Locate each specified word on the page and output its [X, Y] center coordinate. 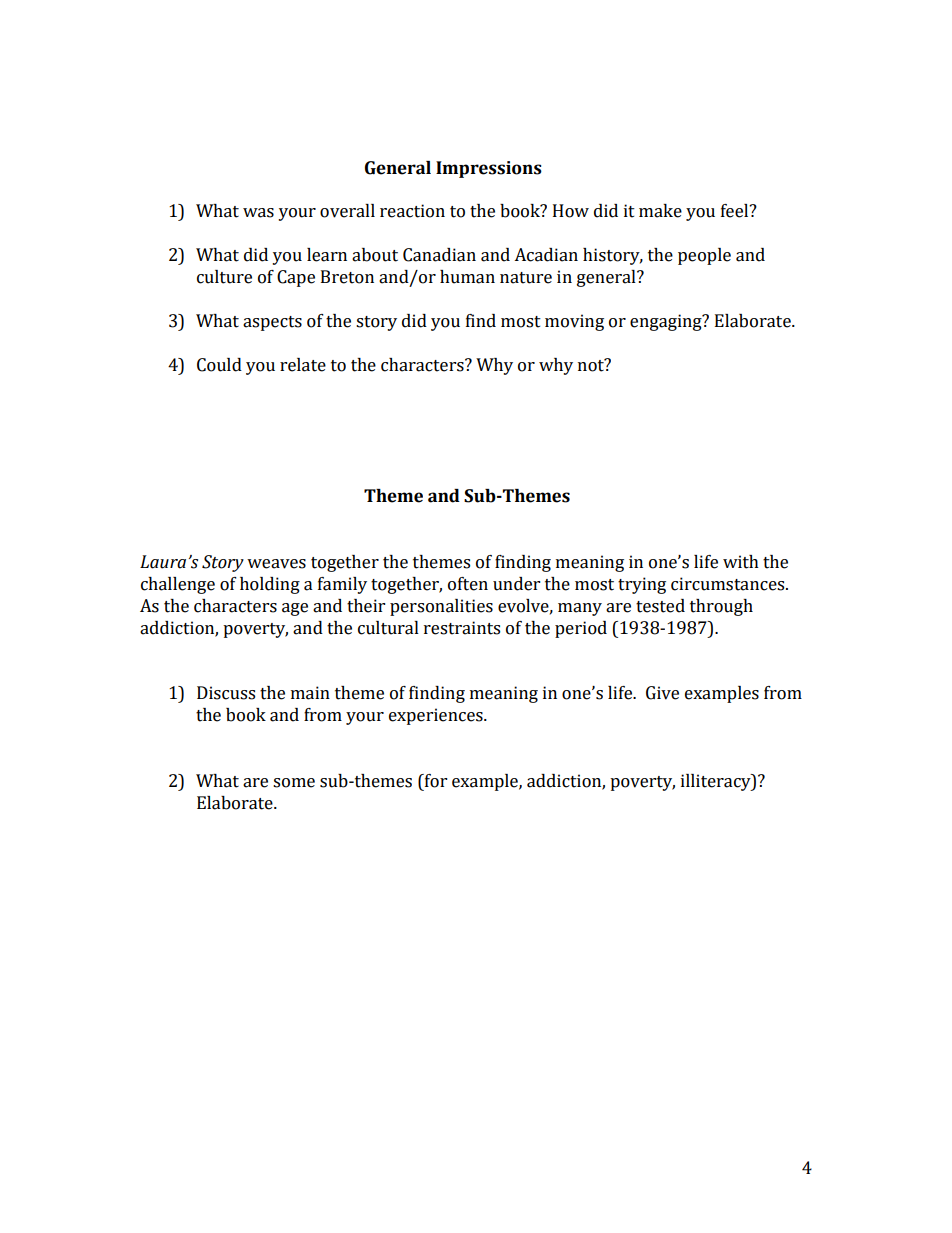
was [258, 213]
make [660, 211]
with [741, 562]
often [468, 584]
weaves [276, 564]
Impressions [489, 169]
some [294, 783]
